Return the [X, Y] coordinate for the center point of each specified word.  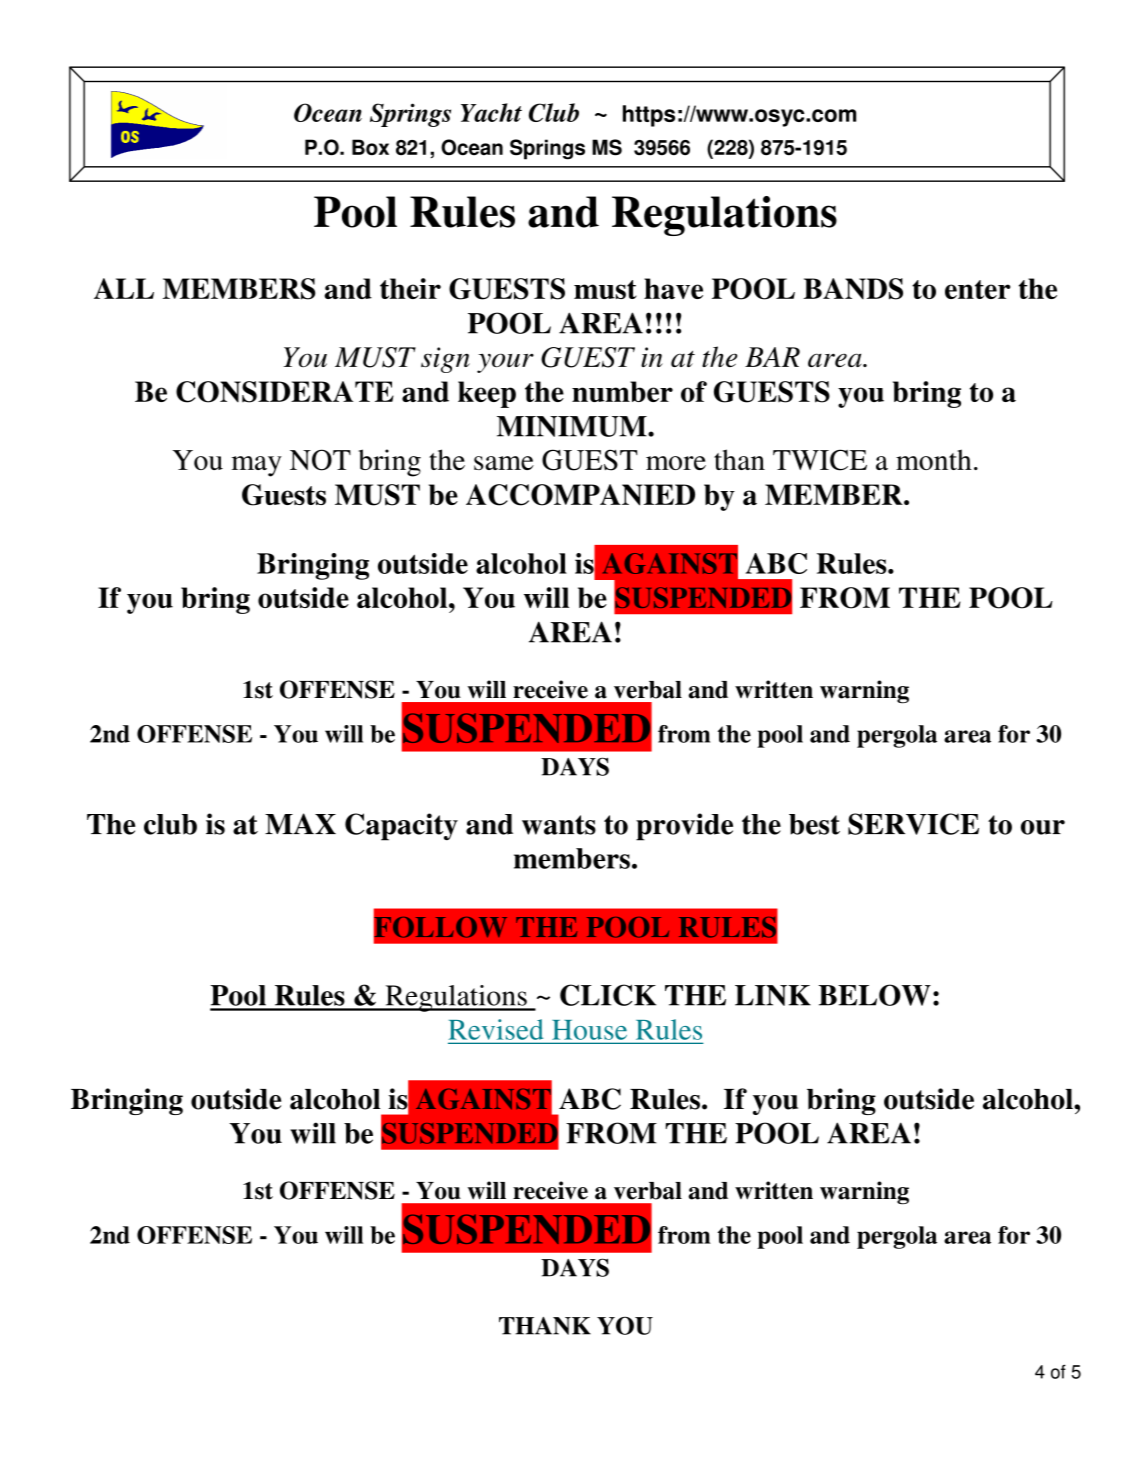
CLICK [608, 995]
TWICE [820, 460]
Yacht [491, 112]
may [257, 466]
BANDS [853, 289]
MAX [300, 823]
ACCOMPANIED [580, 495]
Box [370, 147]
